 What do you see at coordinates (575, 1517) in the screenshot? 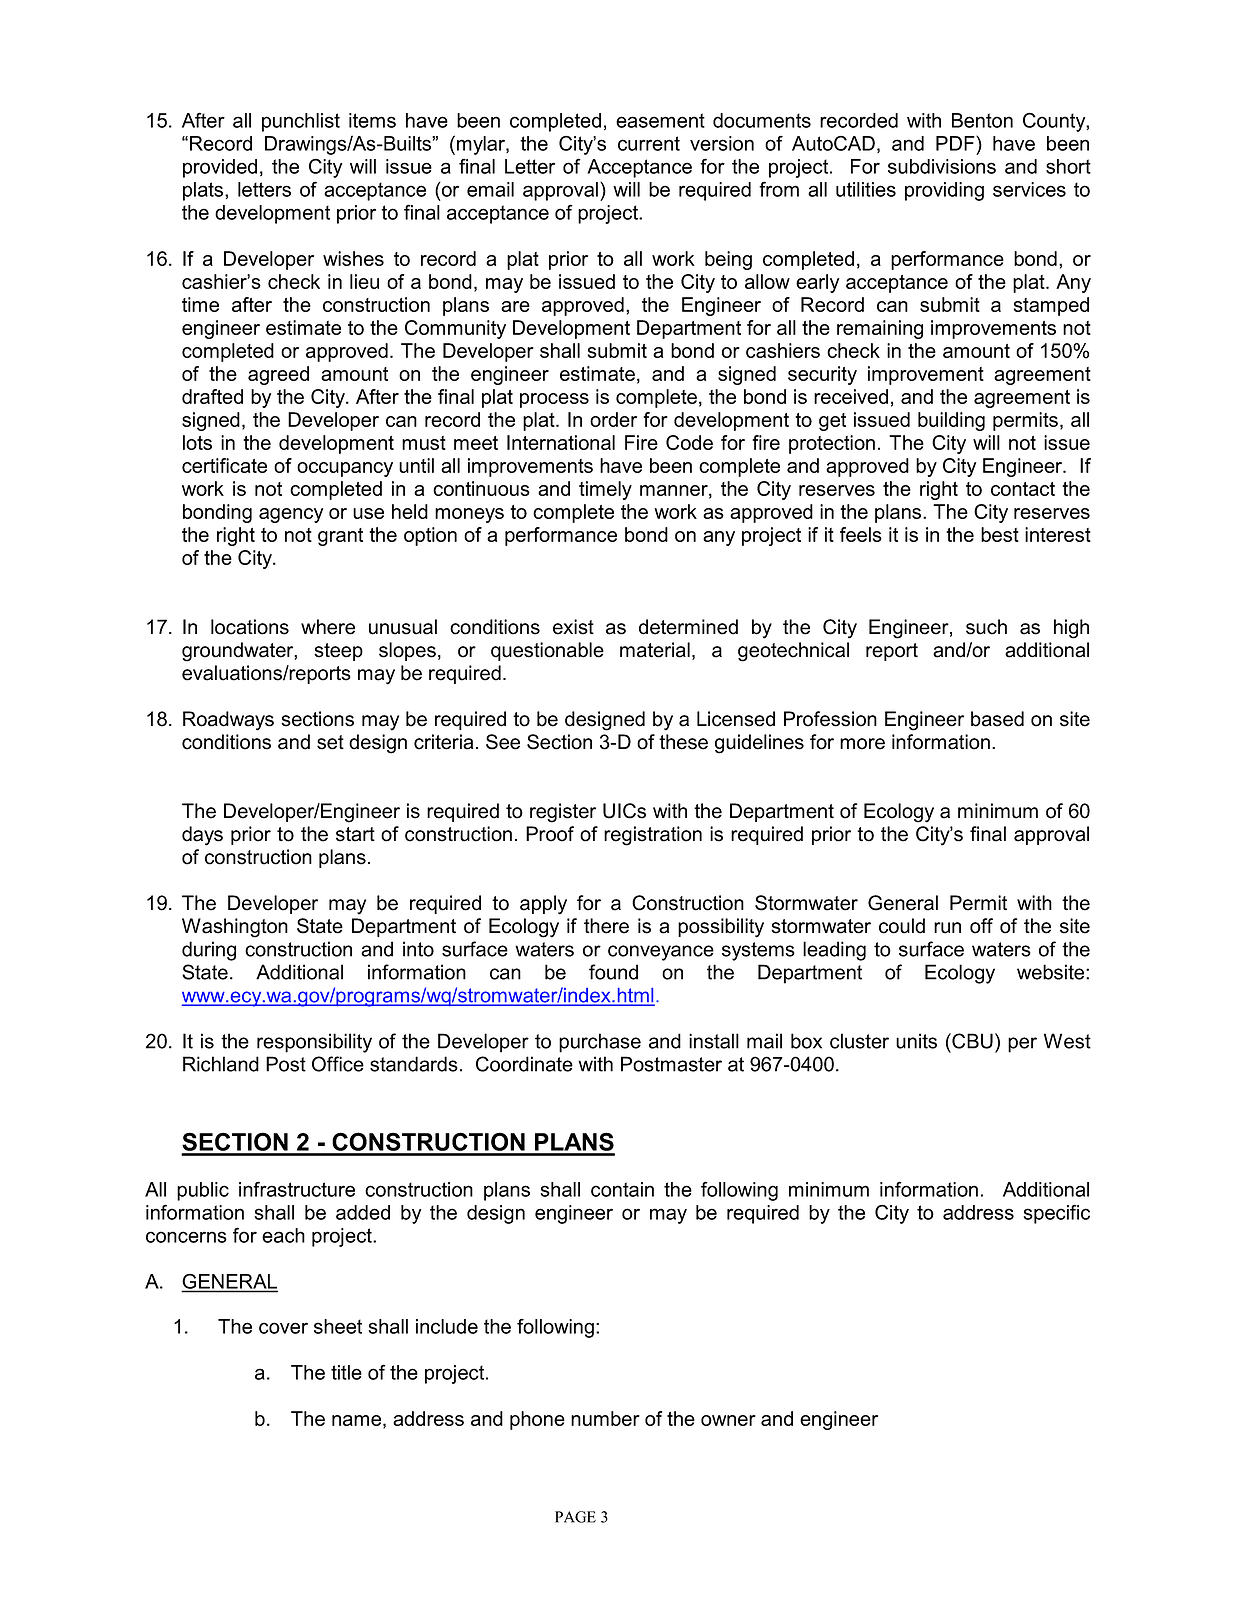
I see `PAGE` at bounding box center [575, 1517].
